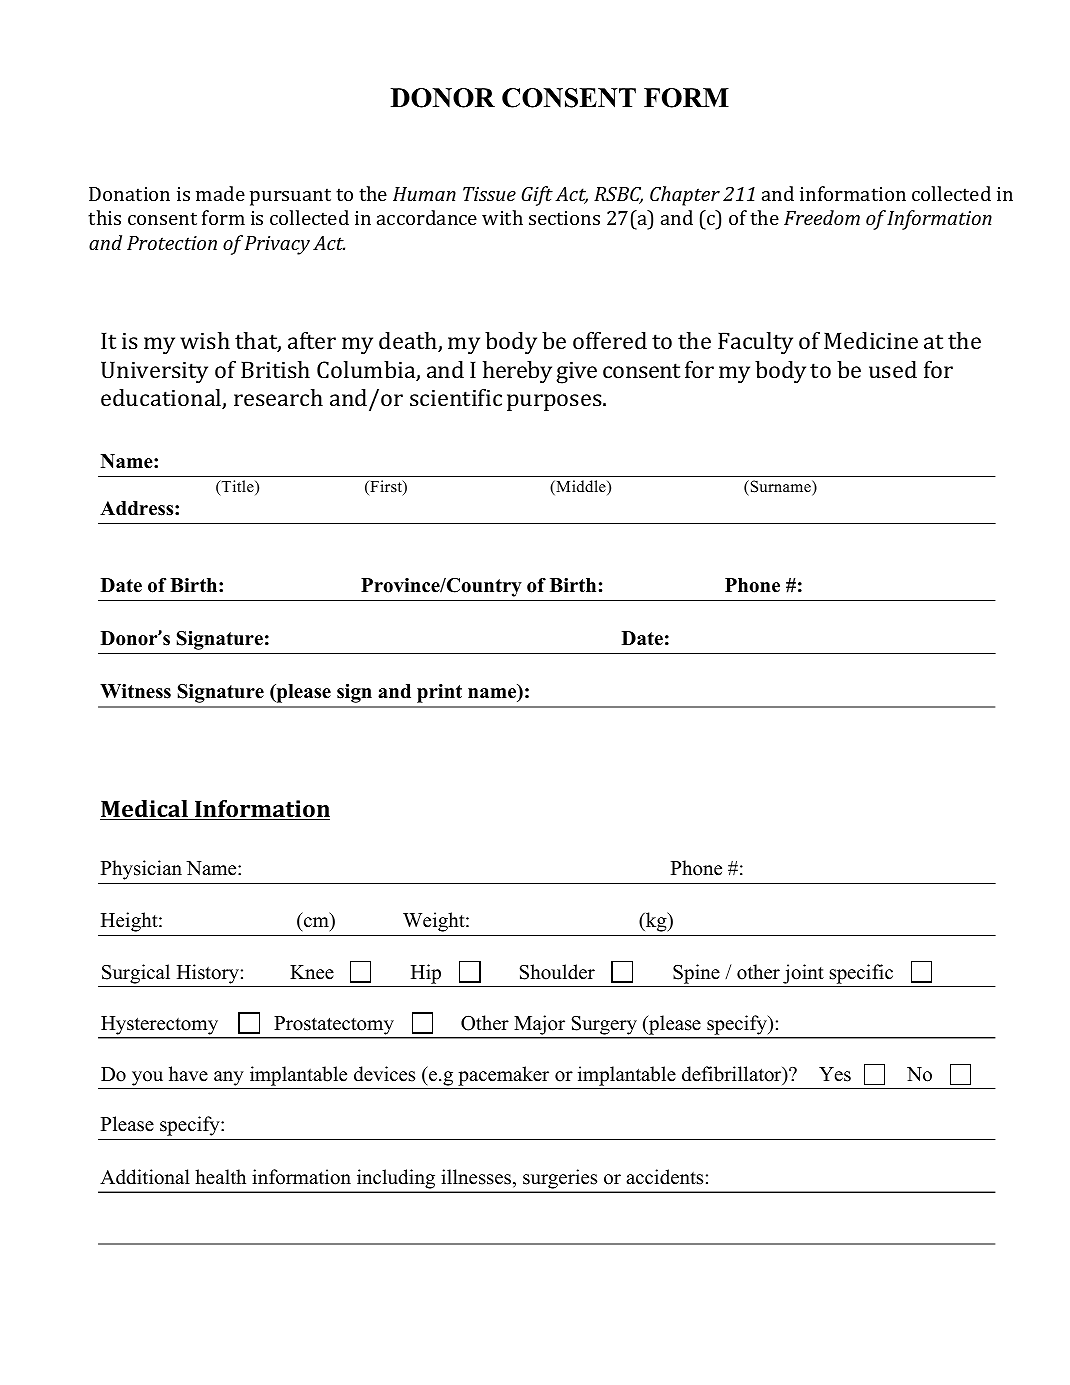  I want to click on with, so click(502, 217).
